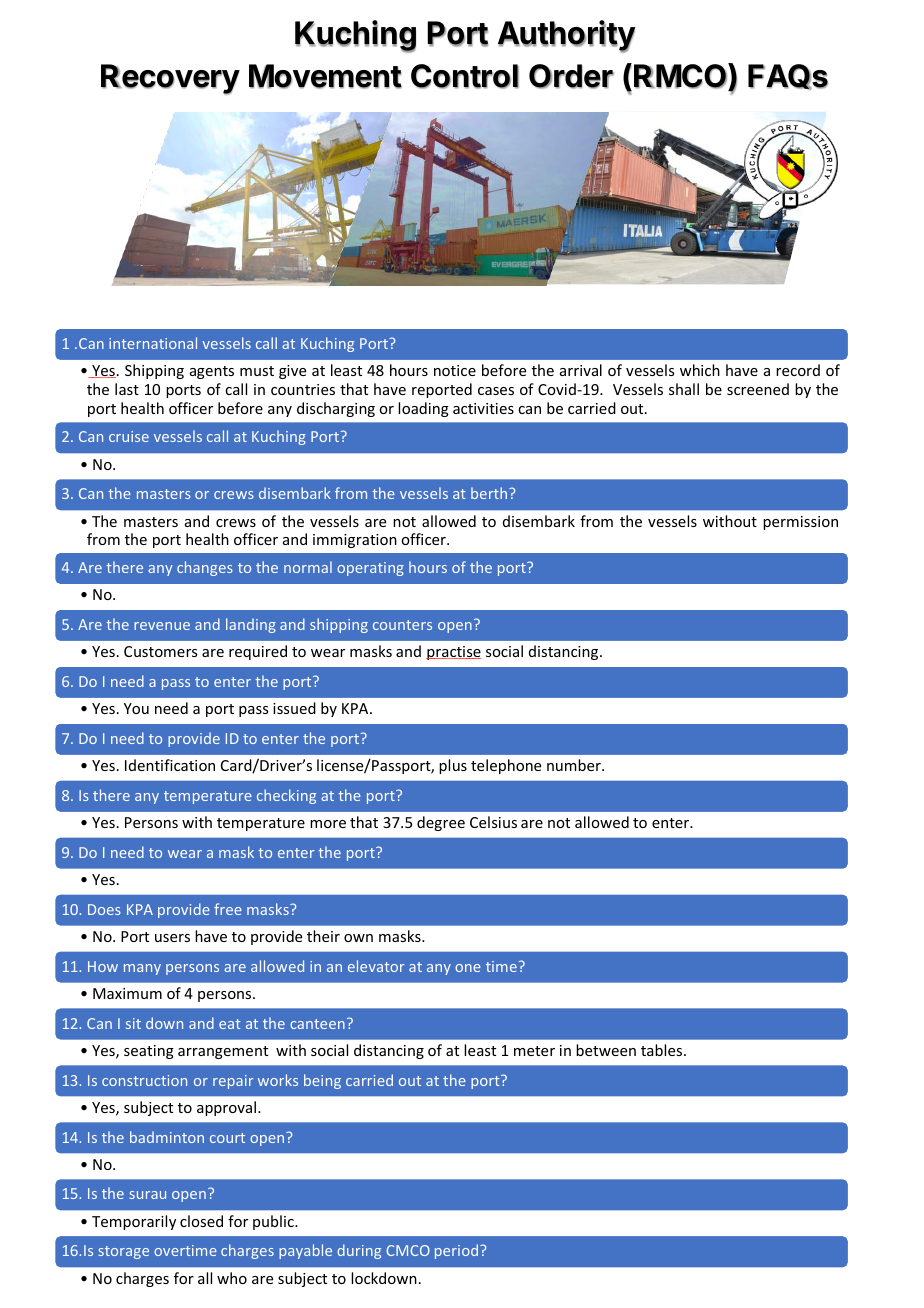 This image has width=924, height=1308. Describe the element at coordinates (456, 1251) in the image. I see `period` at that location.
